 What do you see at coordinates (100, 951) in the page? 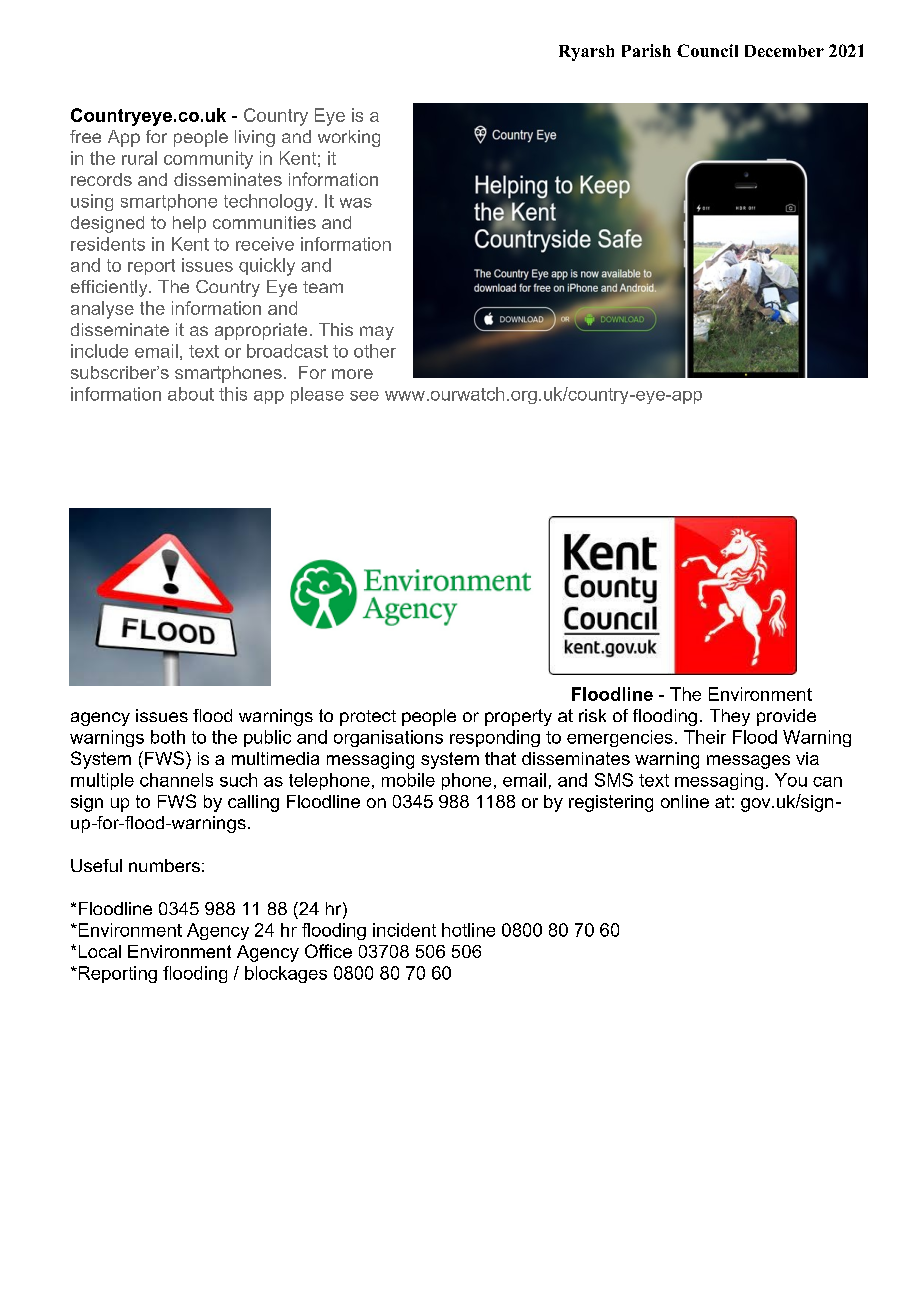
I see `Local` at bounding box center [100, 951].
